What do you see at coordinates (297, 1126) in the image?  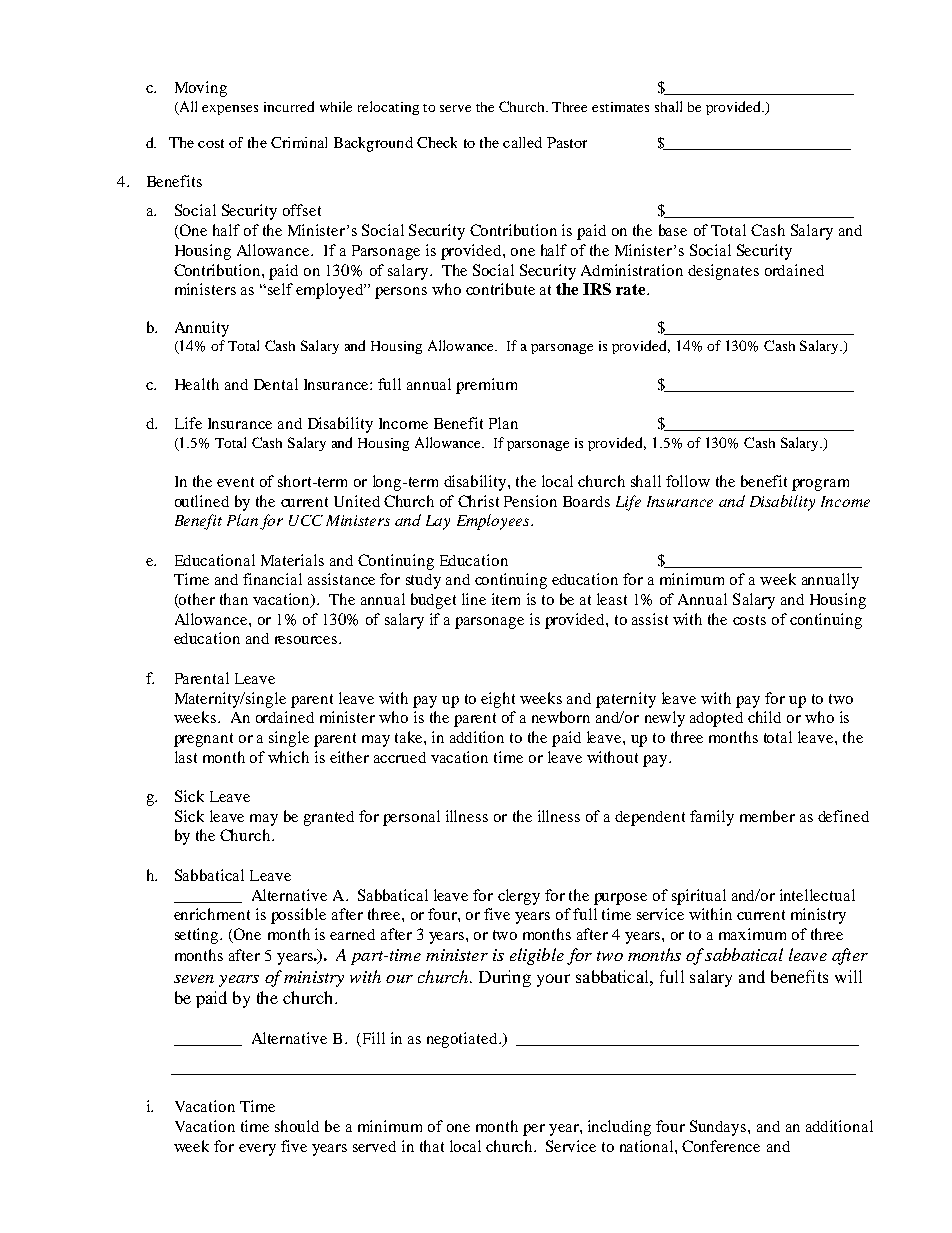 I see `should` at bounding box center [297, 1126].
